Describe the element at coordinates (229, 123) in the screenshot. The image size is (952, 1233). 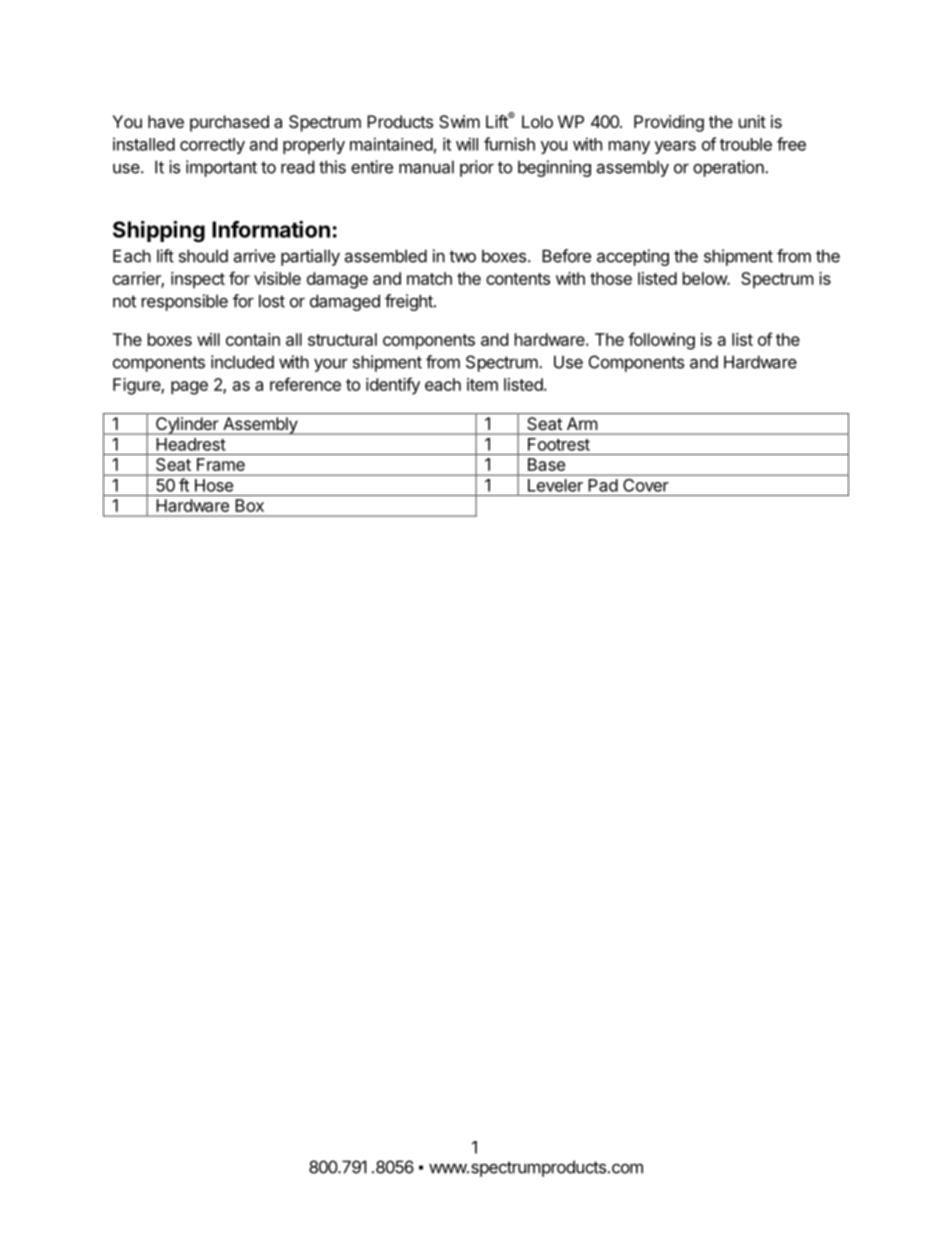
I see `purchased` at that location.
